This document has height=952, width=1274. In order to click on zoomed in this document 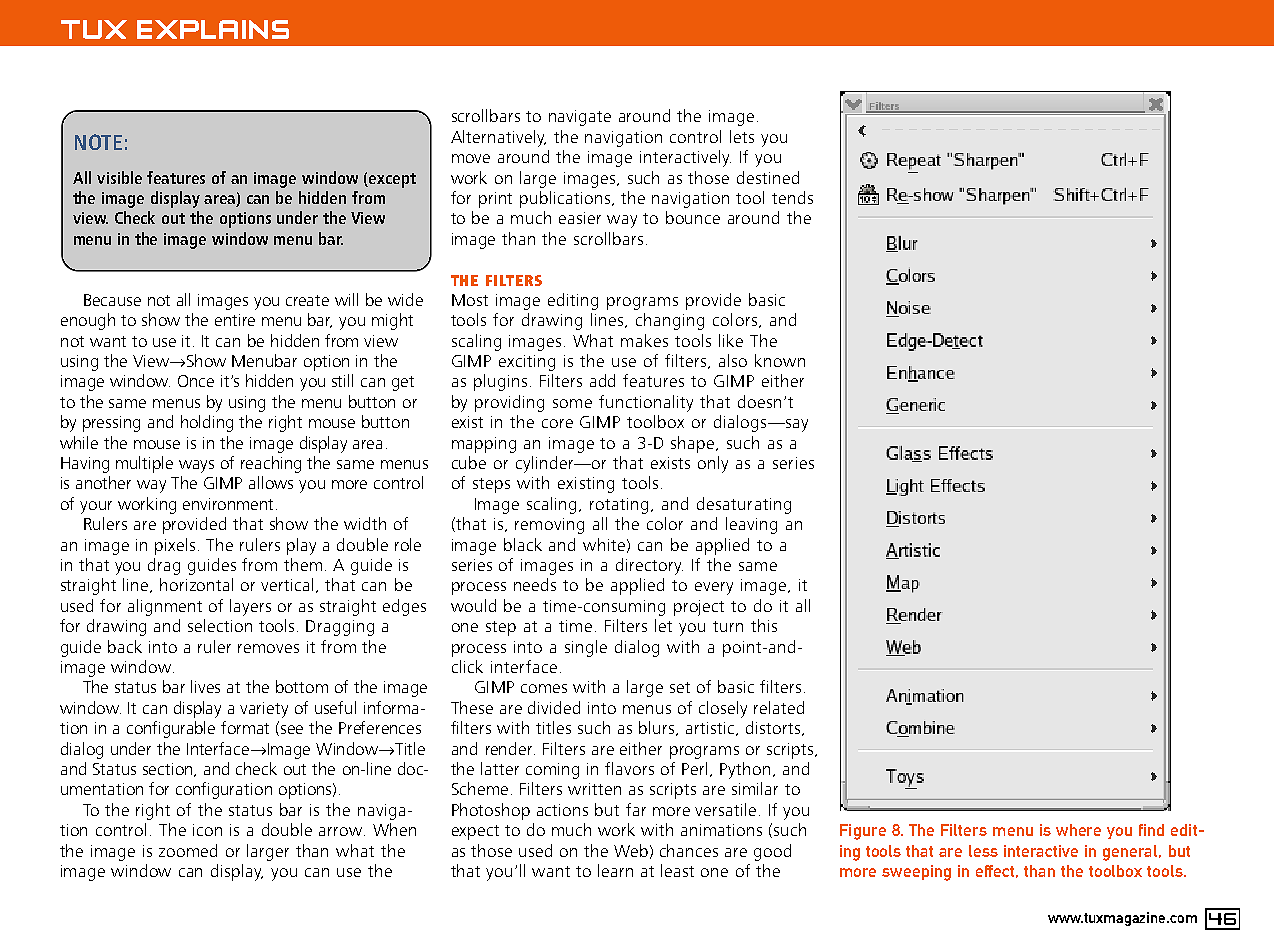, I will do `click(188, 850)`.
